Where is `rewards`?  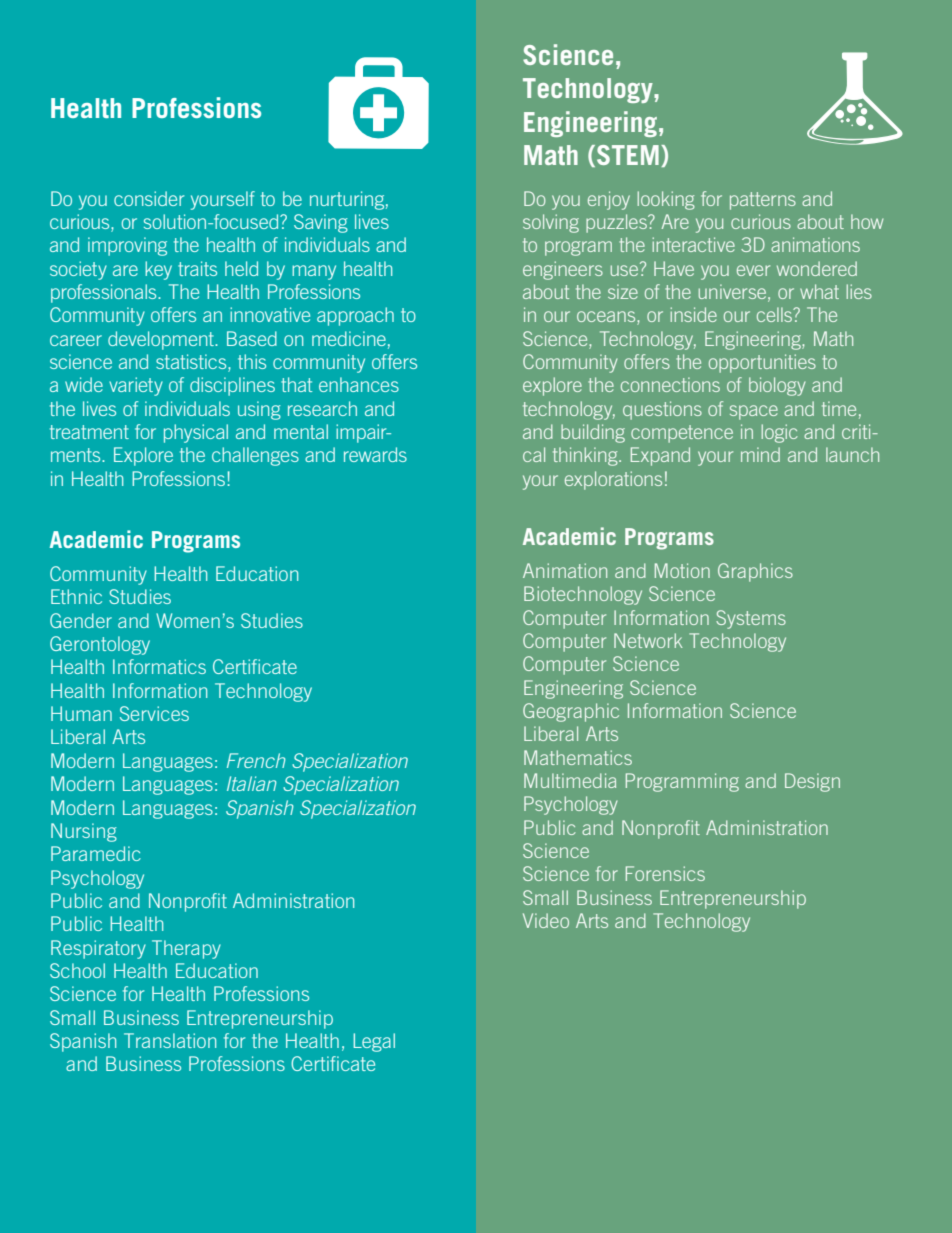
rewards is located at coordinates (375, 454).
